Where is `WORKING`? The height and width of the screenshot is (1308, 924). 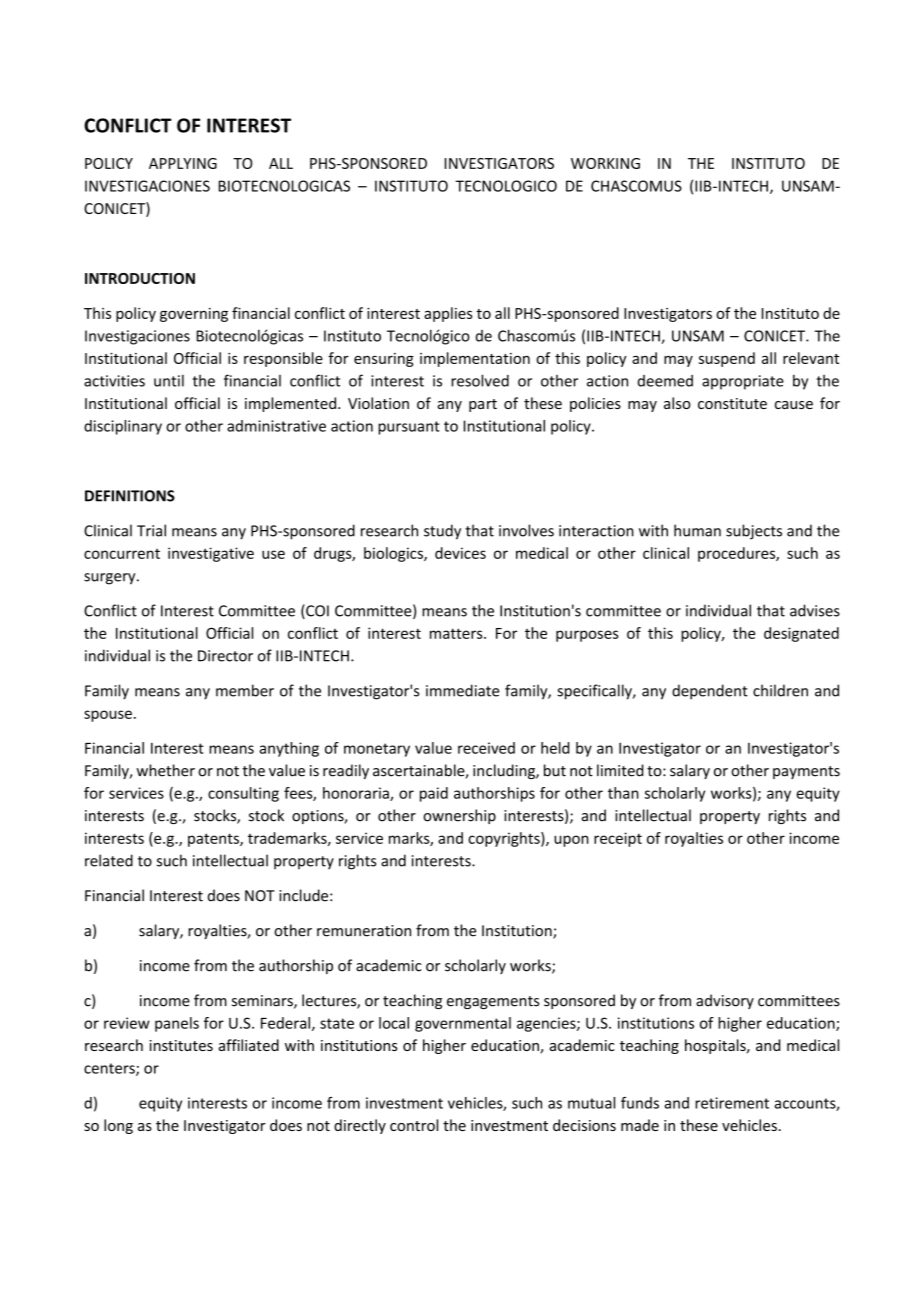 WORKING is located at coordinates (605, 163).
